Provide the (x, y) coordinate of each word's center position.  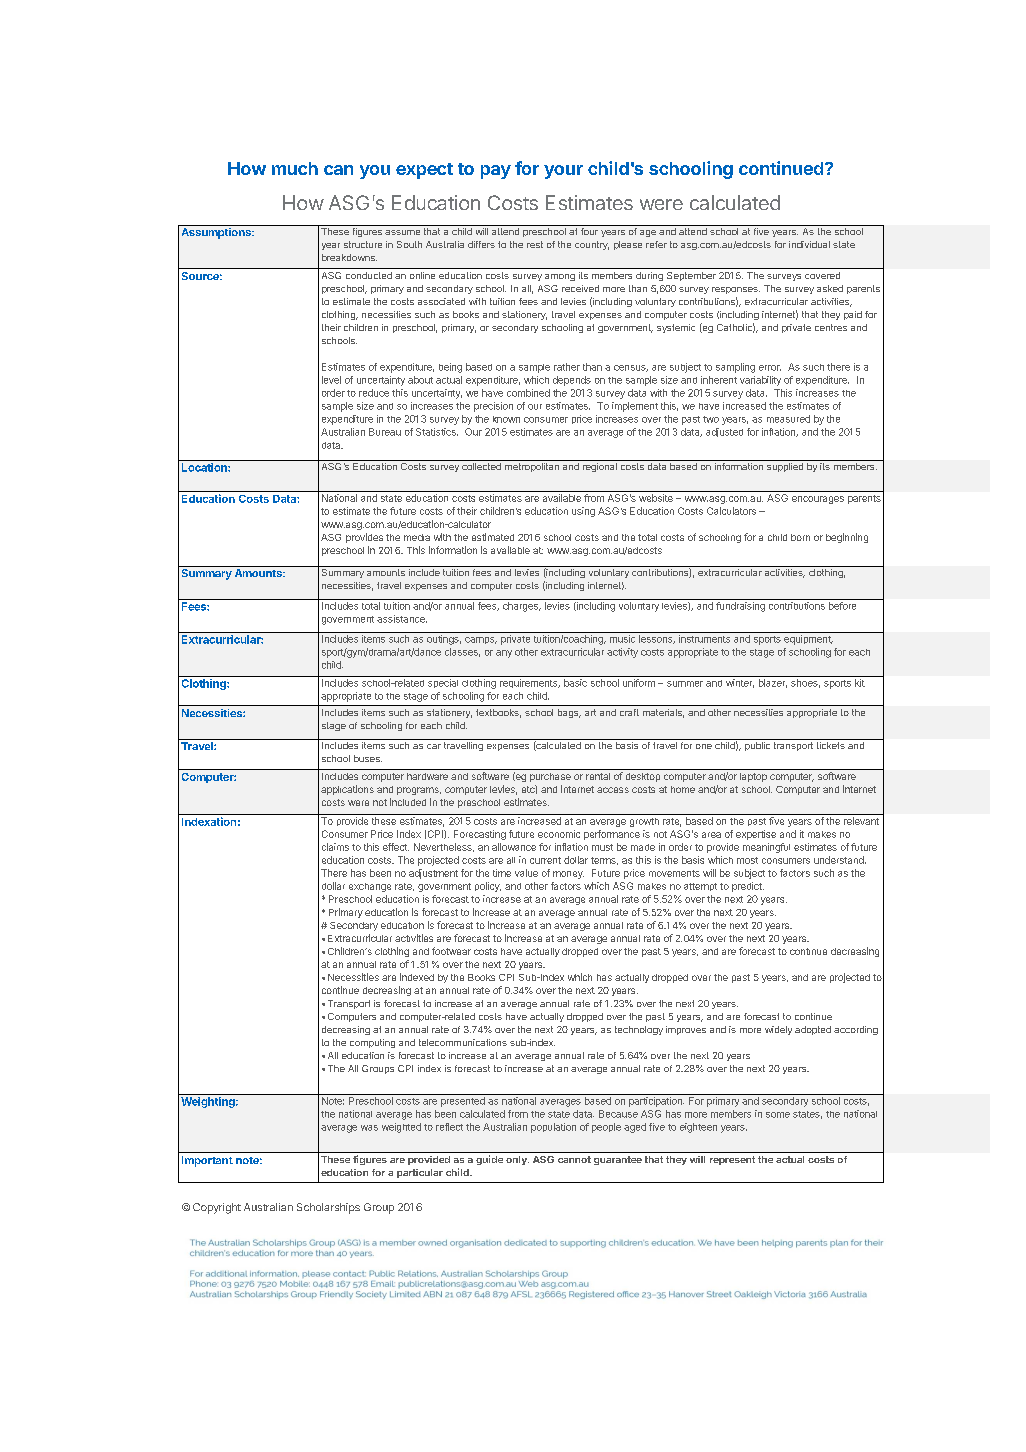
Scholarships (328, 1208)
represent (732, 1160)
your (563, 172)
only (517, 1160)
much (295, 168)
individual (809, 244)
